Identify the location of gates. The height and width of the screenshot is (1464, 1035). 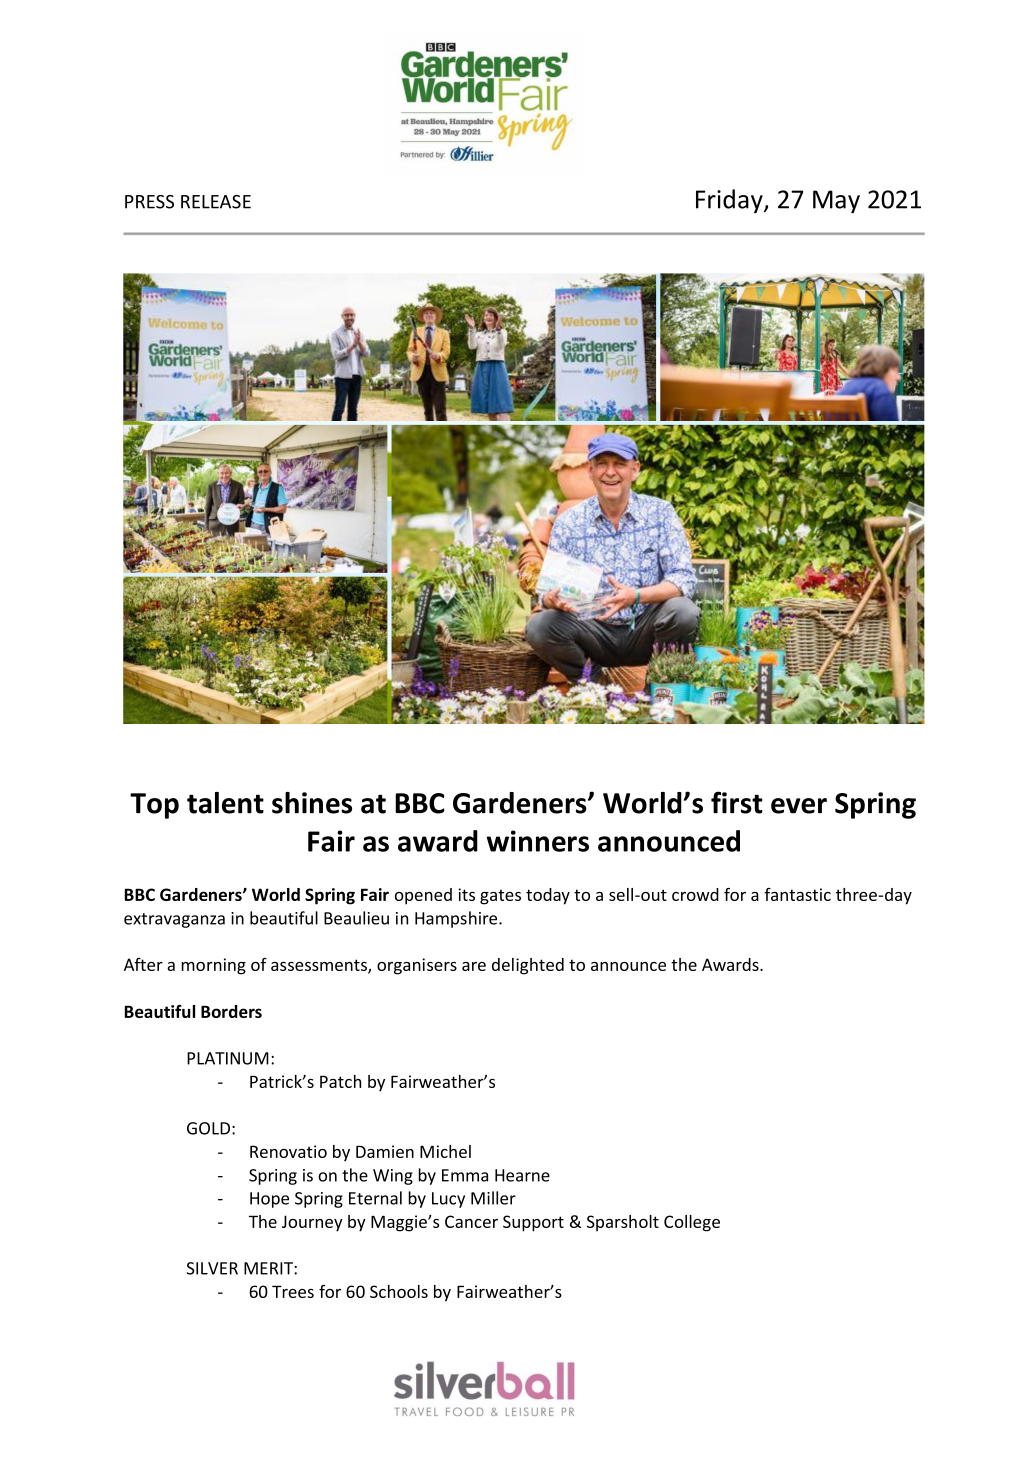
(500, 897).
